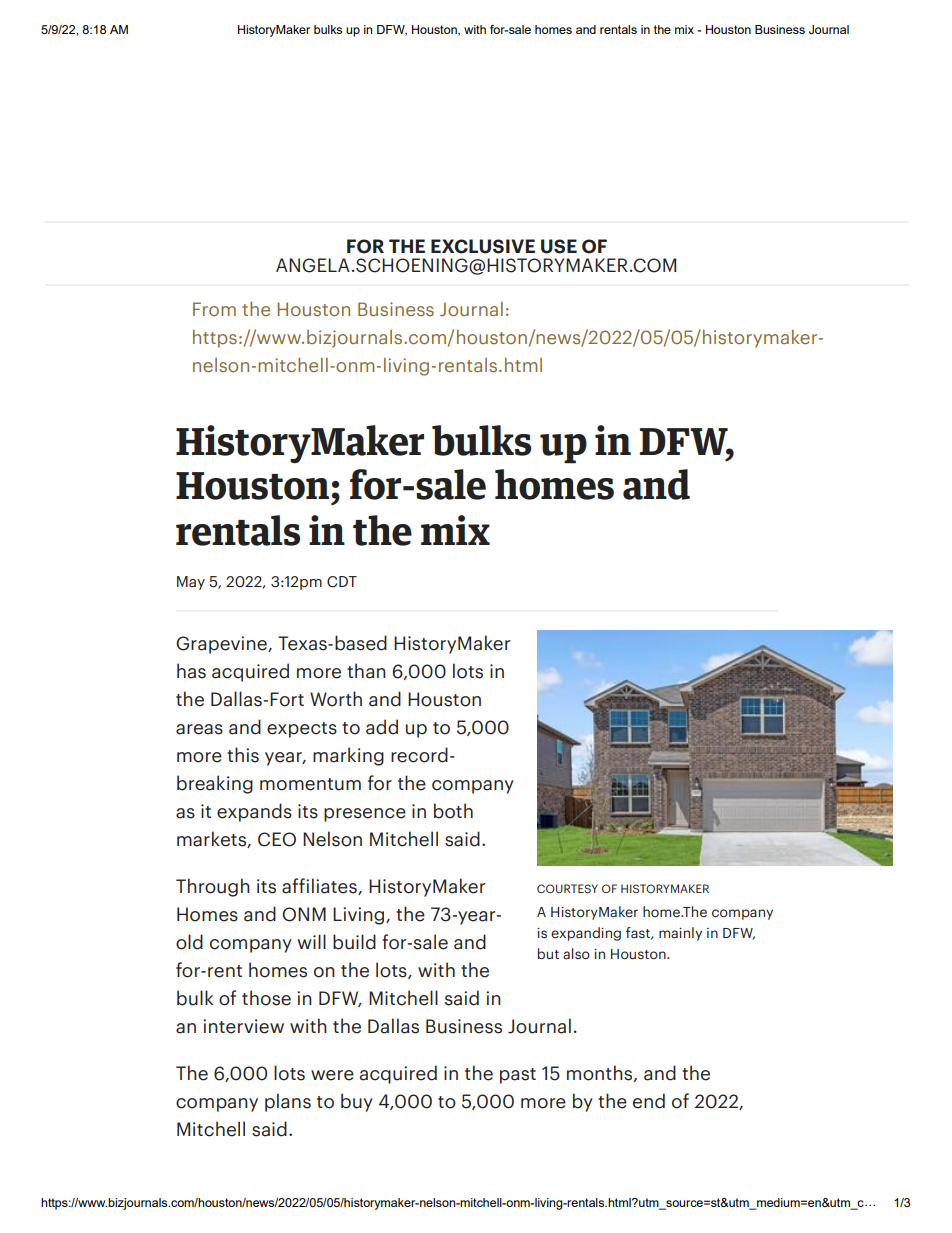 This screenshot has height=1233, width=952. I want to click on both, so click(453, 811).
